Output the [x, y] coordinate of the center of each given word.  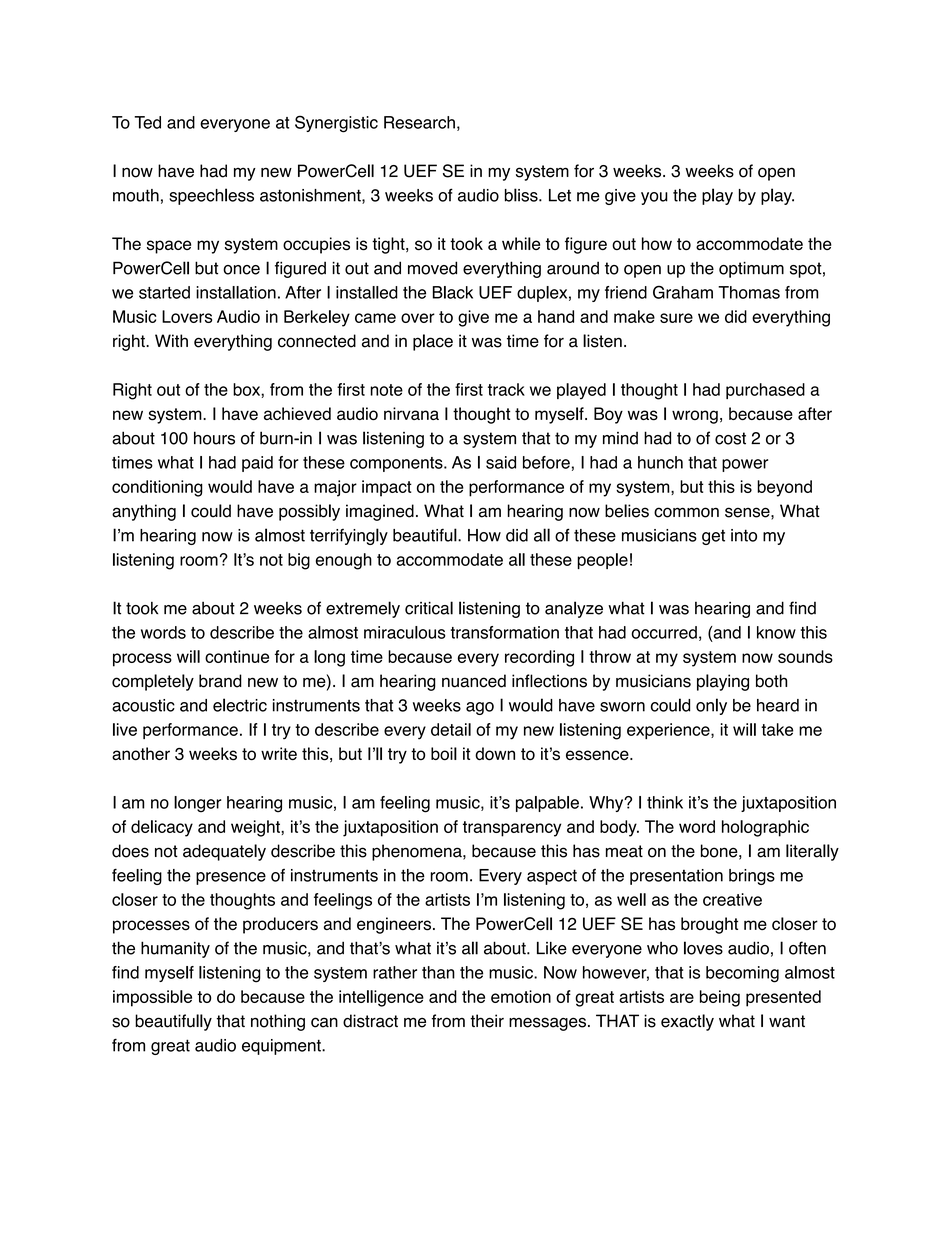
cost [730, 438]
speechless [211, 196]
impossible [152, 998]
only [711, 706]
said [501, 462]
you [654, 198]
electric [240, 705]
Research [419, 122]
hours [214, 438]
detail [451, 729]
